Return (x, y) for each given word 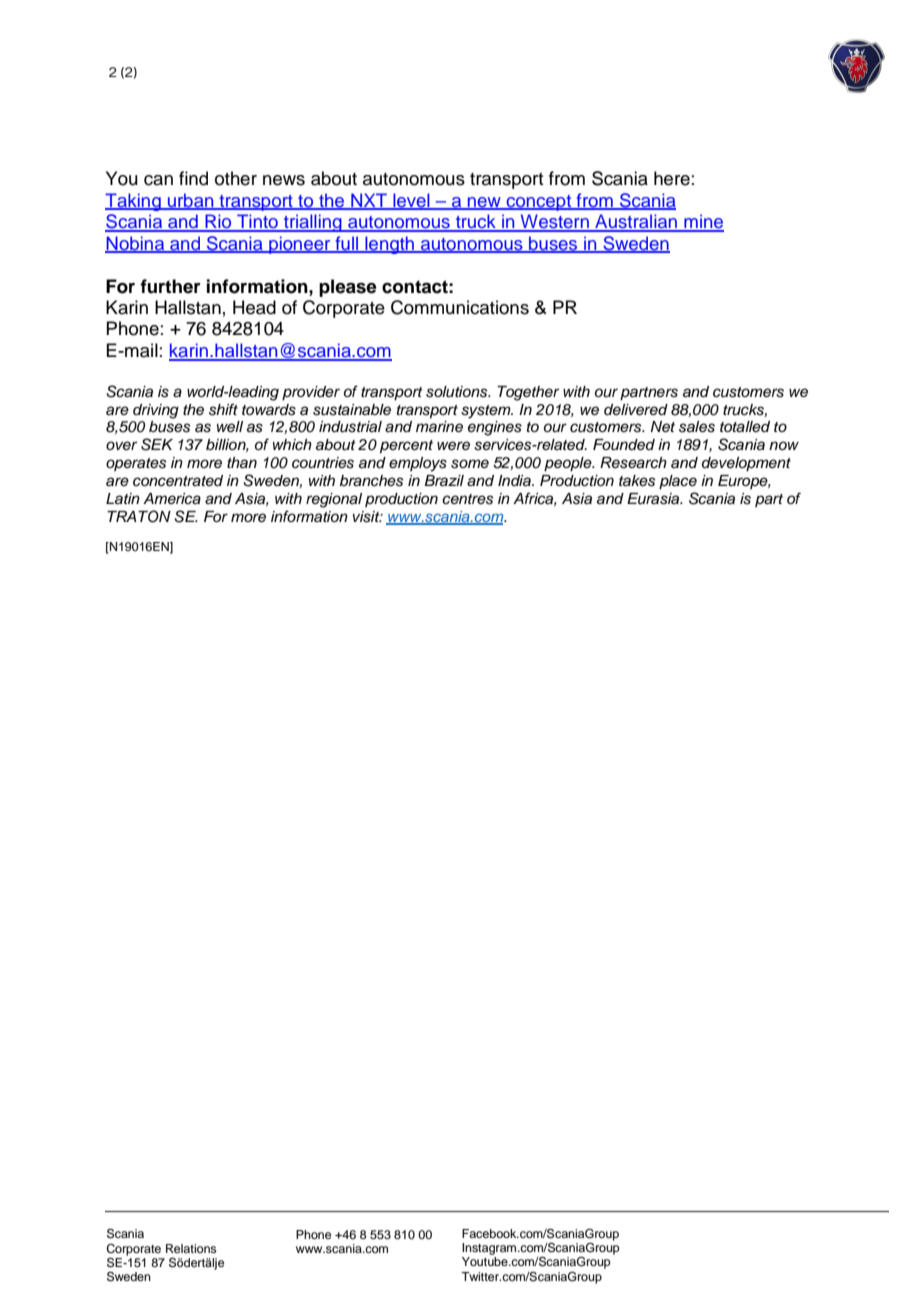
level (411, 201)
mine (703, 222)
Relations (191, 1248)
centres (467, 499)
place (678, 482)
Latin (123, 499)
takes (637, 481)
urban (191, 201)
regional (334, 500)
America (172, 499)
